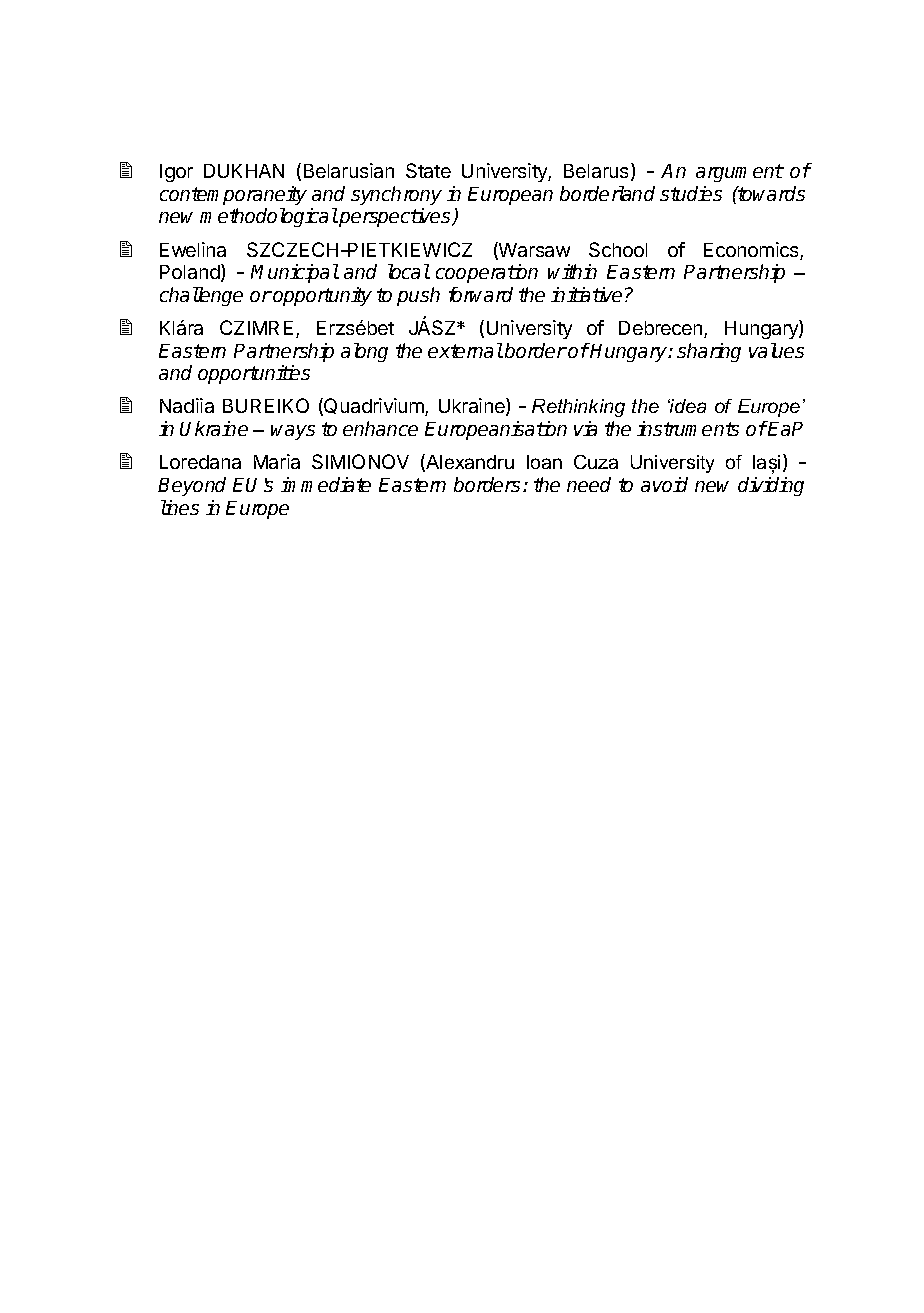  Describe the element at coordinates (664, 484) in the page. I see `avoid` at that location.
